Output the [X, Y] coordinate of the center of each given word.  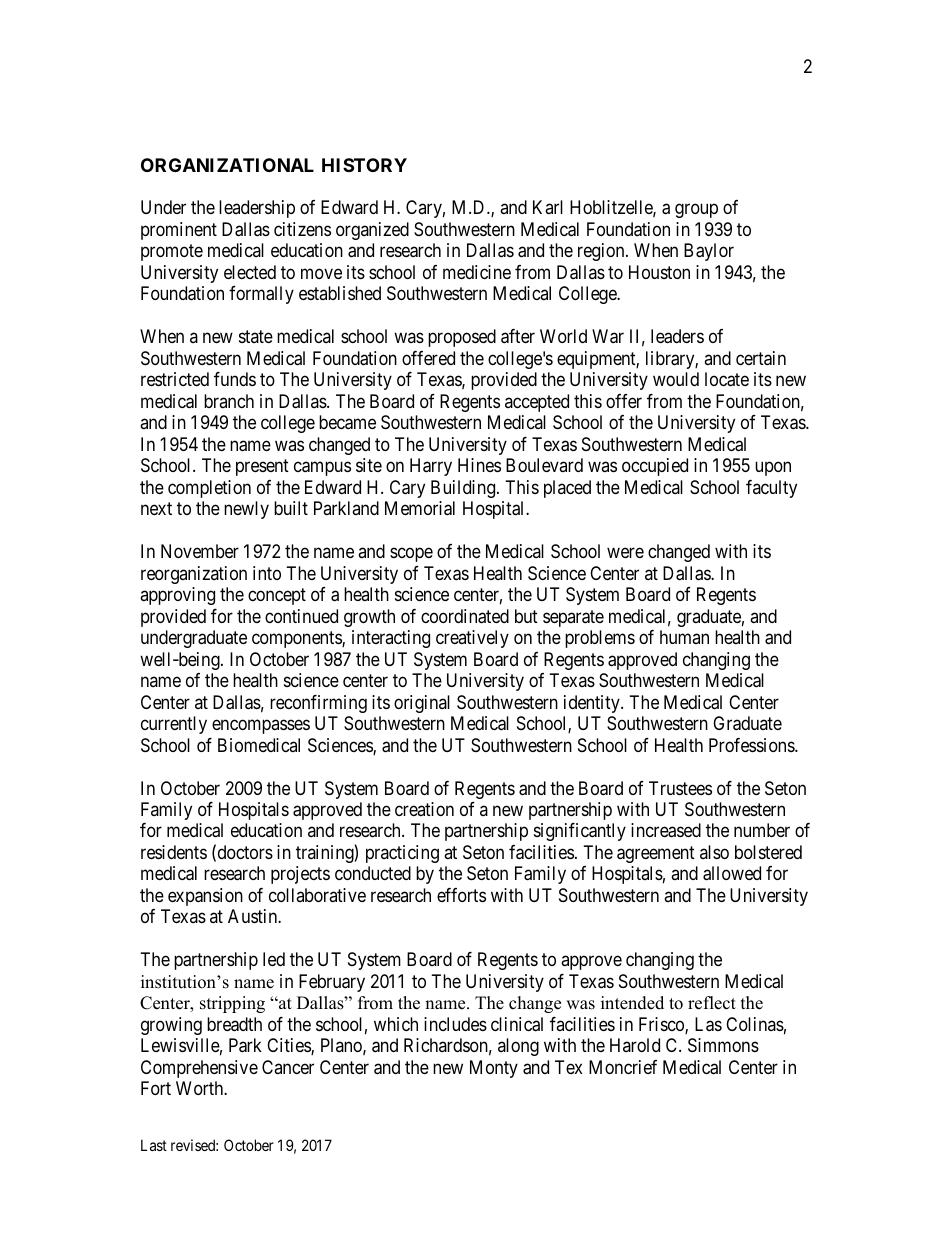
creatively [472, 639]
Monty [494, 1069]
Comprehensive [199, 1069]
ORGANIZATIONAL [227, 165]
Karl [548, 207]
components [297, 639]
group [696, 211]
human [684, 637]
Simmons [723, 1045]
